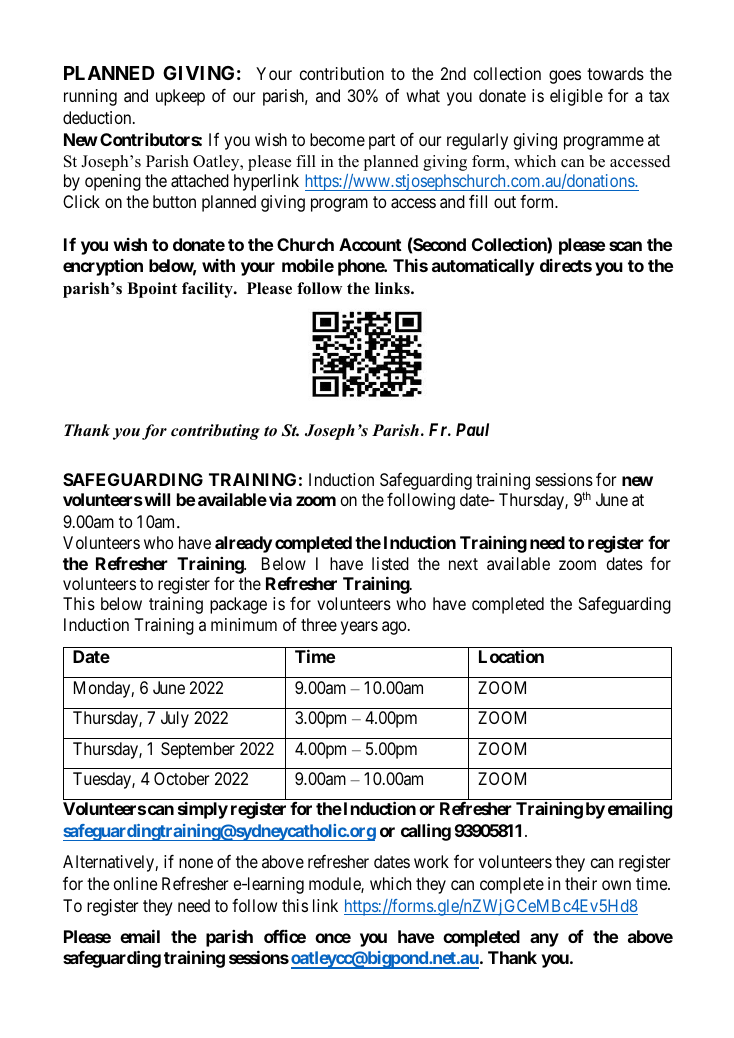 The height and width of the screenshot is (1038, 734). What do you see at coordinates (390, 563) in the screenshot?
I see `listed` at bounding box center [390, 563].
